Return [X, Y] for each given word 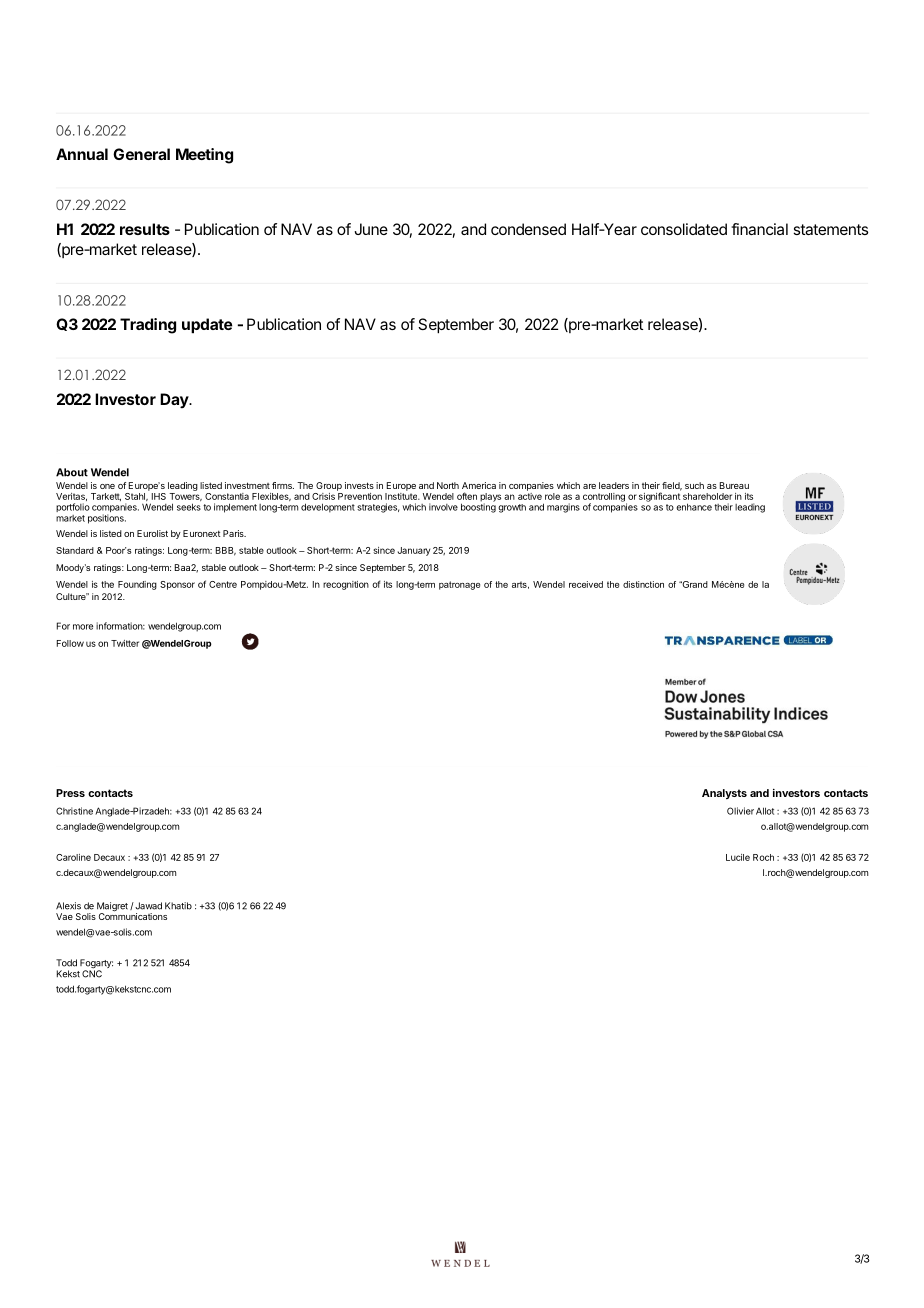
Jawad [147, 906]
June [371, 229]
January [414, 551]
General [141, 154]
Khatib [178, 906]
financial [759, 229]
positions [107, 519]
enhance [694, 507]
